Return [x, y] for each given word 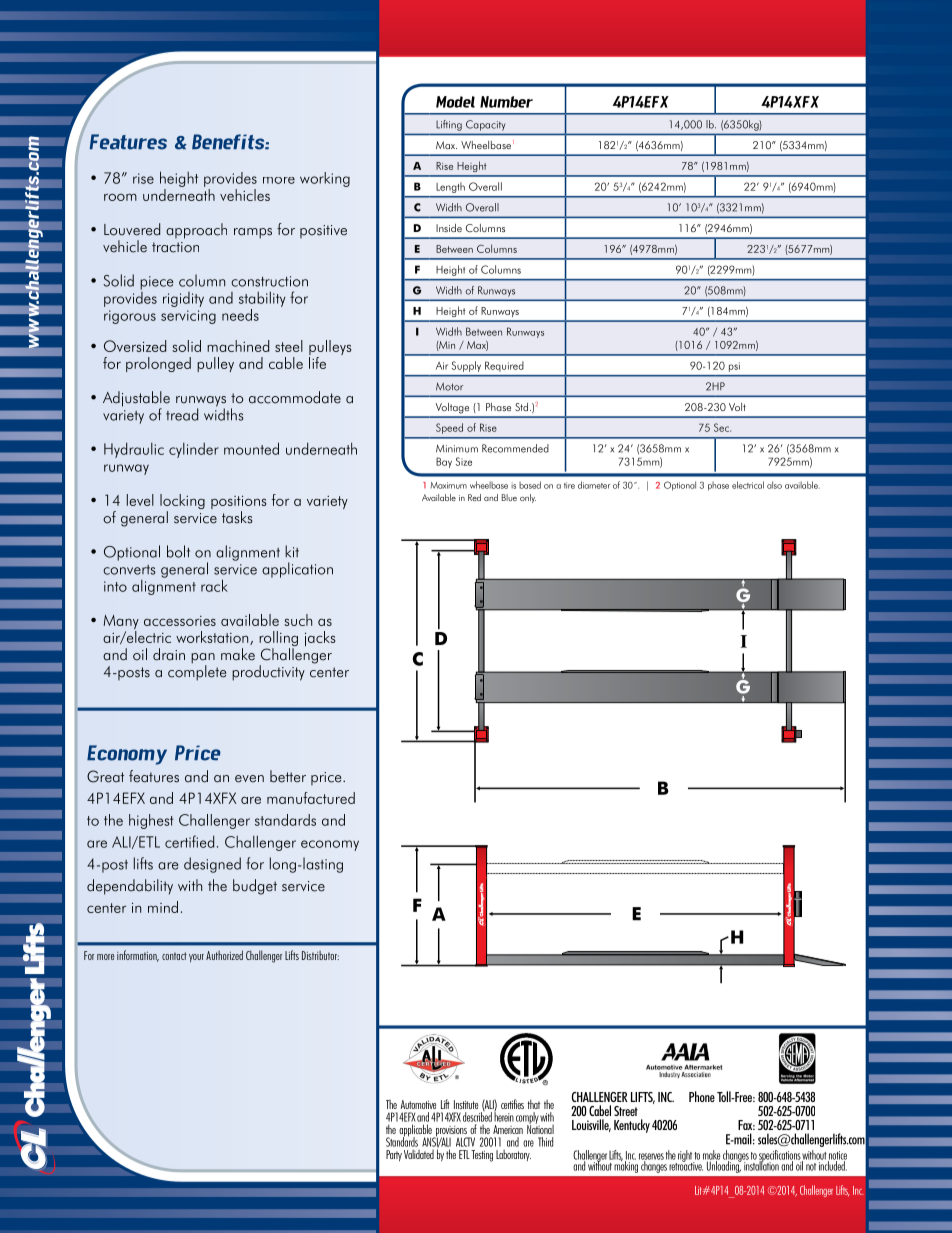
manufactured [311, 798]
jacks [320, 638]
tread [182, 414]
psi [734, 367]
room [120, 197]
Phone [702, 1096]
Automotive [418, 1104]
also [774, 485]
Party [394, 1156]
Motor [449, 387]
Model [455, 102]
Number [506, 102]
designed [212, 865]
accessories [180, 621]
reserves [651, 1157]
